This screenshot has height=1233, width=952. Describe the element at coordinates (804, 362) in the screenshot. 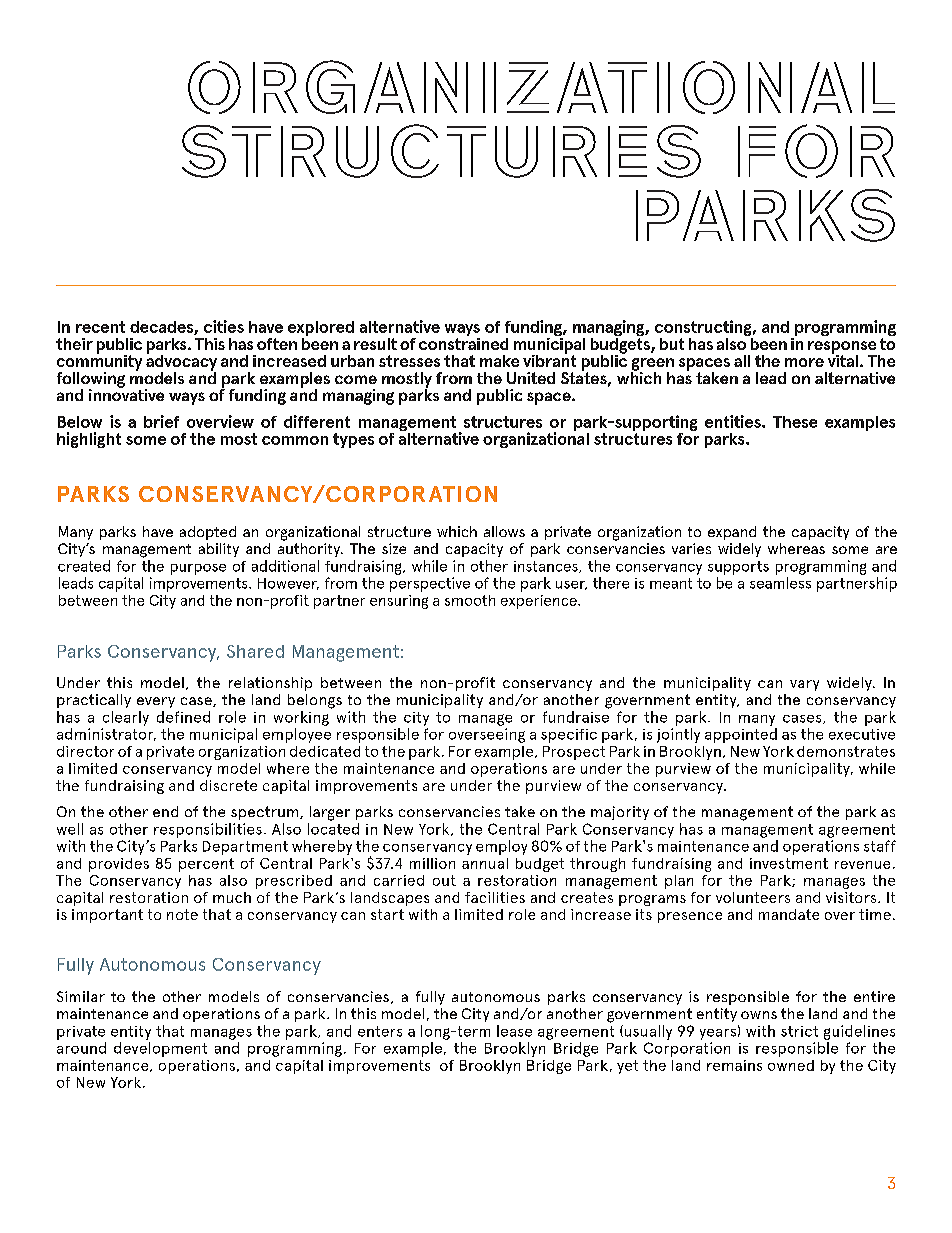

I see `more` at that location.
